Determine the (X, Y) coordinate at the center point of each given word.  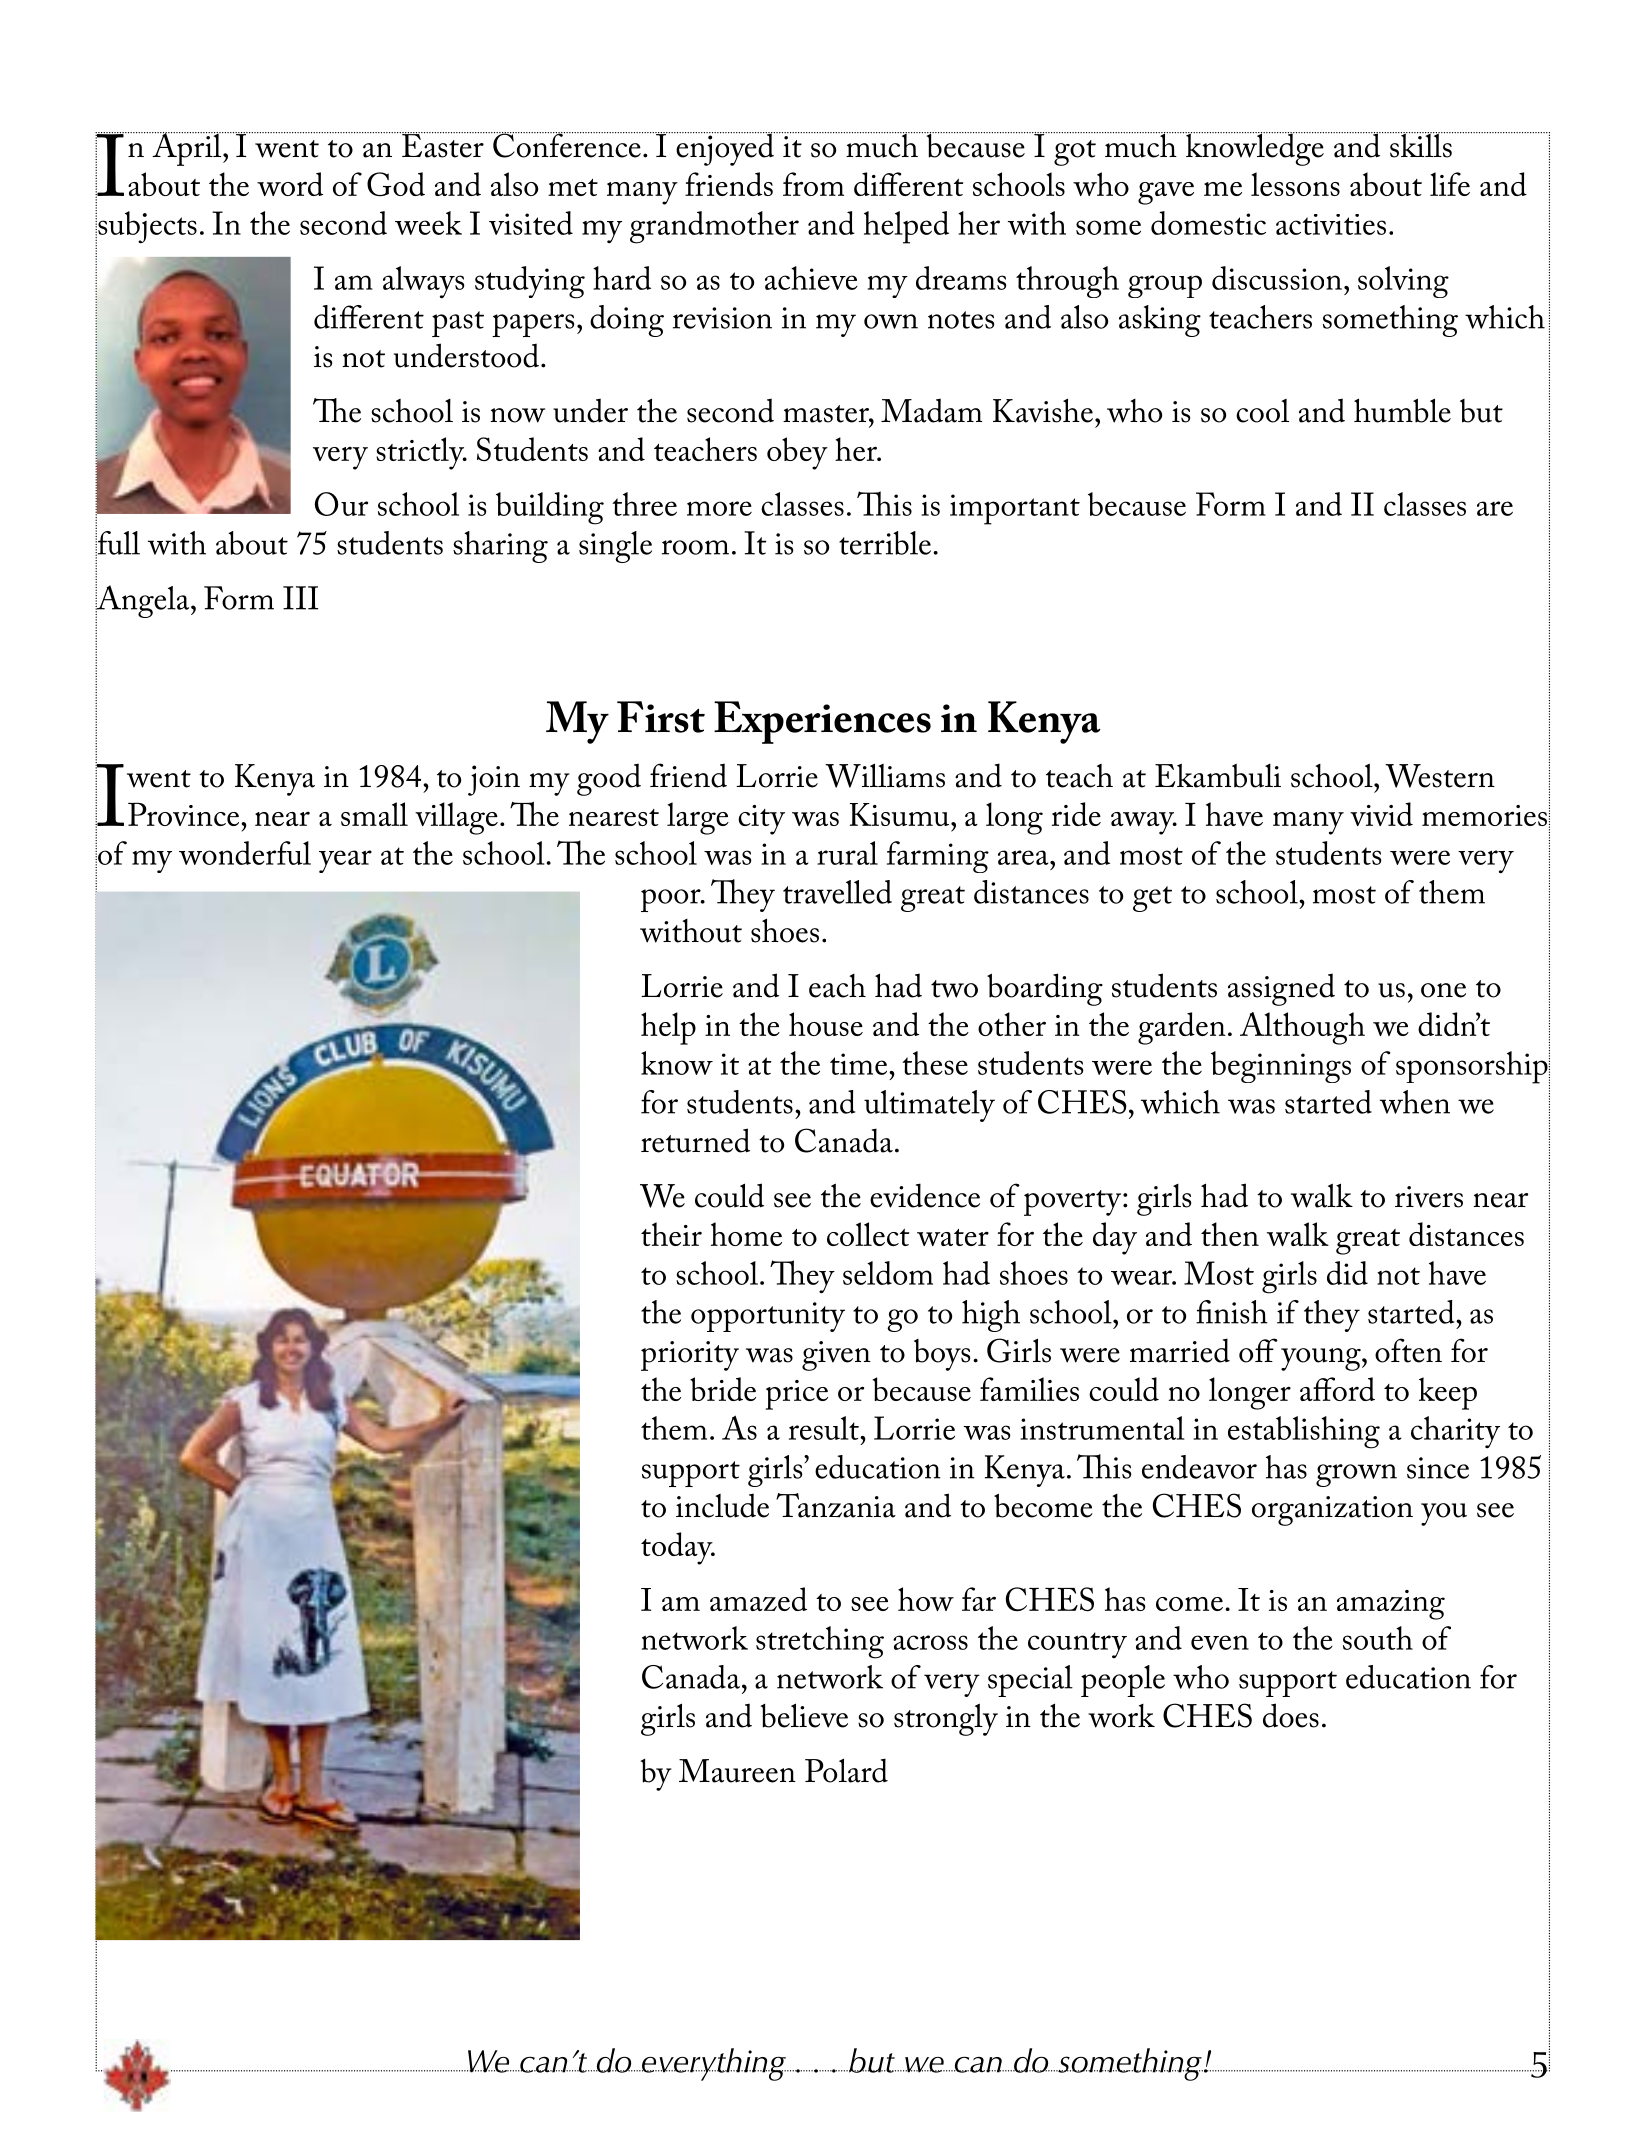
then (1230, 1234)
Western (1440, 776)
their (671, 1234)
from (813, 184)
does (1291, 1715)
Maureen (737, 1771)
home (746, 1234)
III (300, 598)
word (290, 184)
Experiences (822, 722)
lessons (1295, 184)
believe (804, 1715)
